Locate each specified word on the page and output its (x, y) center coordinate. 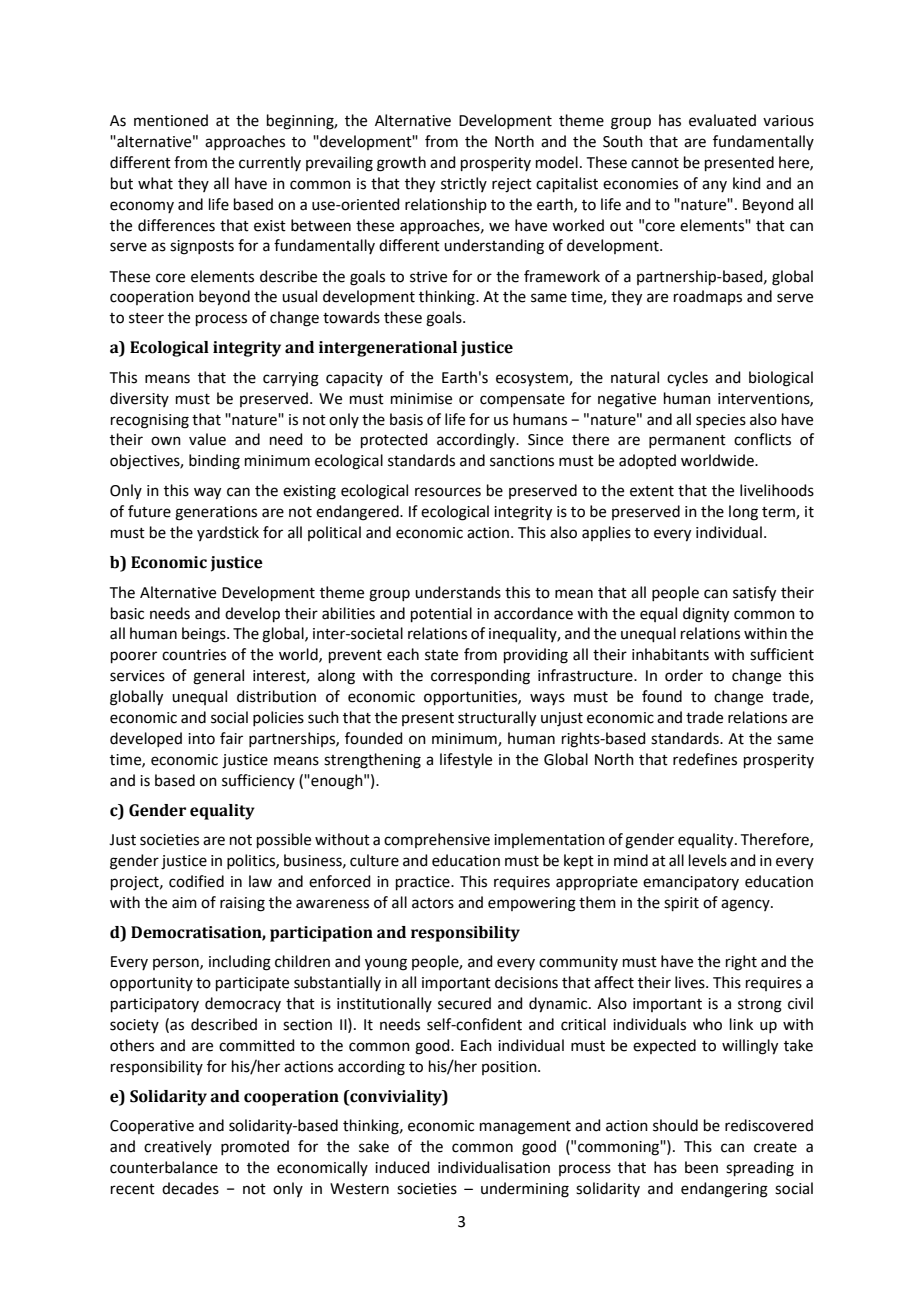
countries (194, 655)
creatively (178, 1147)
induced (402, 1167)
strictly (464, 184)
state (441, 655)
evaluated (722, 120)
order (684, 675)
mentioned (171, 120)
